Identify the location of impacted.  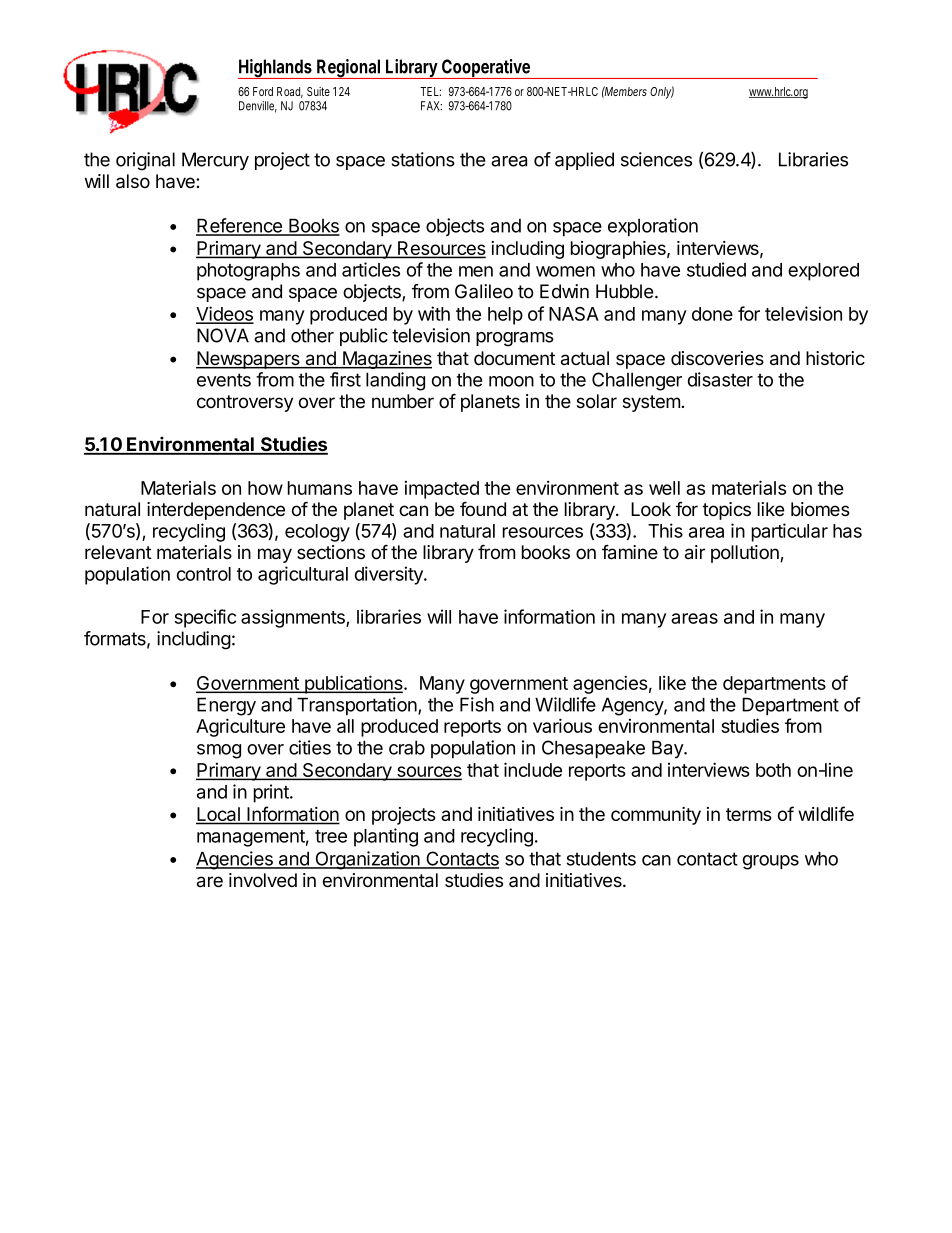
(442, 490).
